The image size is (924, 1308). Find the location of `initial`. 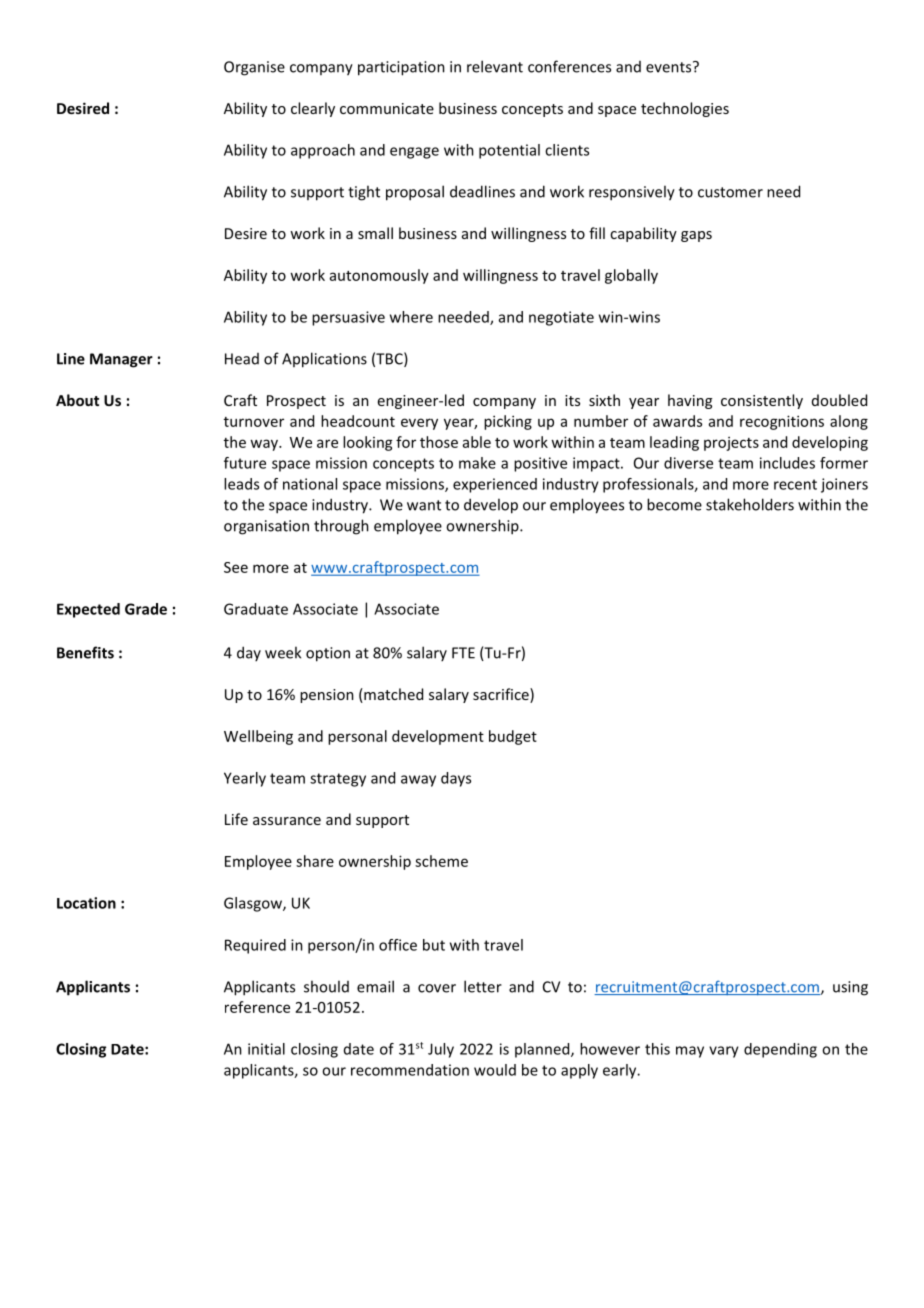

initial is located at coordinates (266, 1049).
